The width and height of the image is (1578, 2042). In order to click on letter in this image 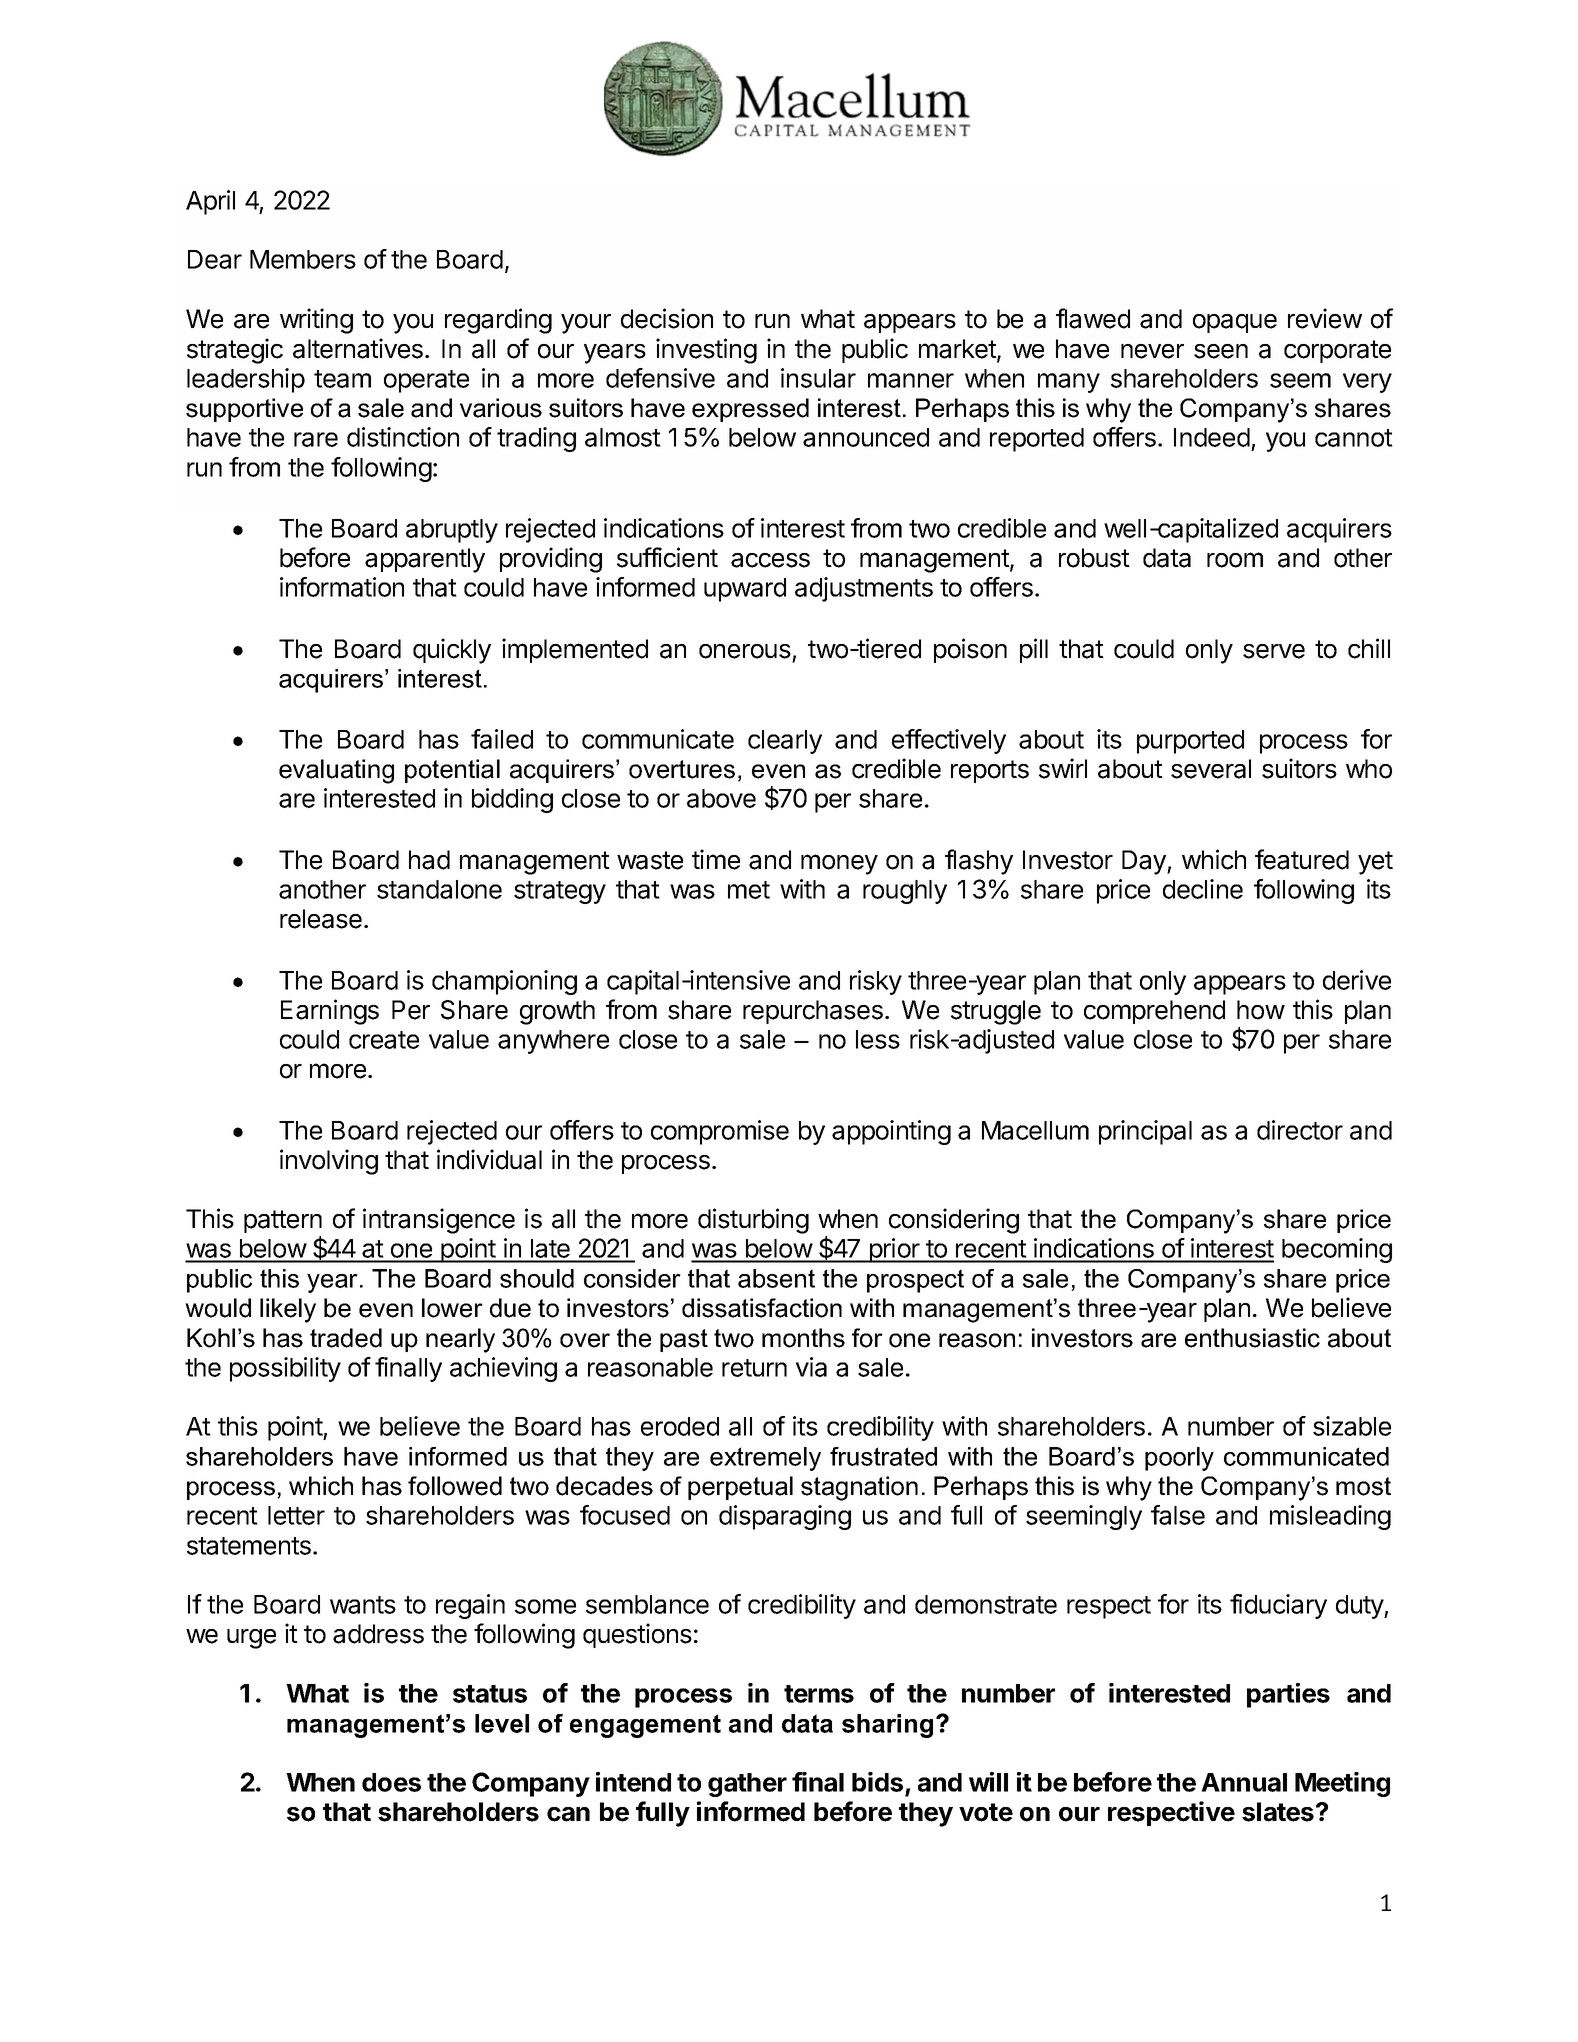, I will do `click(296, 1515)`.
